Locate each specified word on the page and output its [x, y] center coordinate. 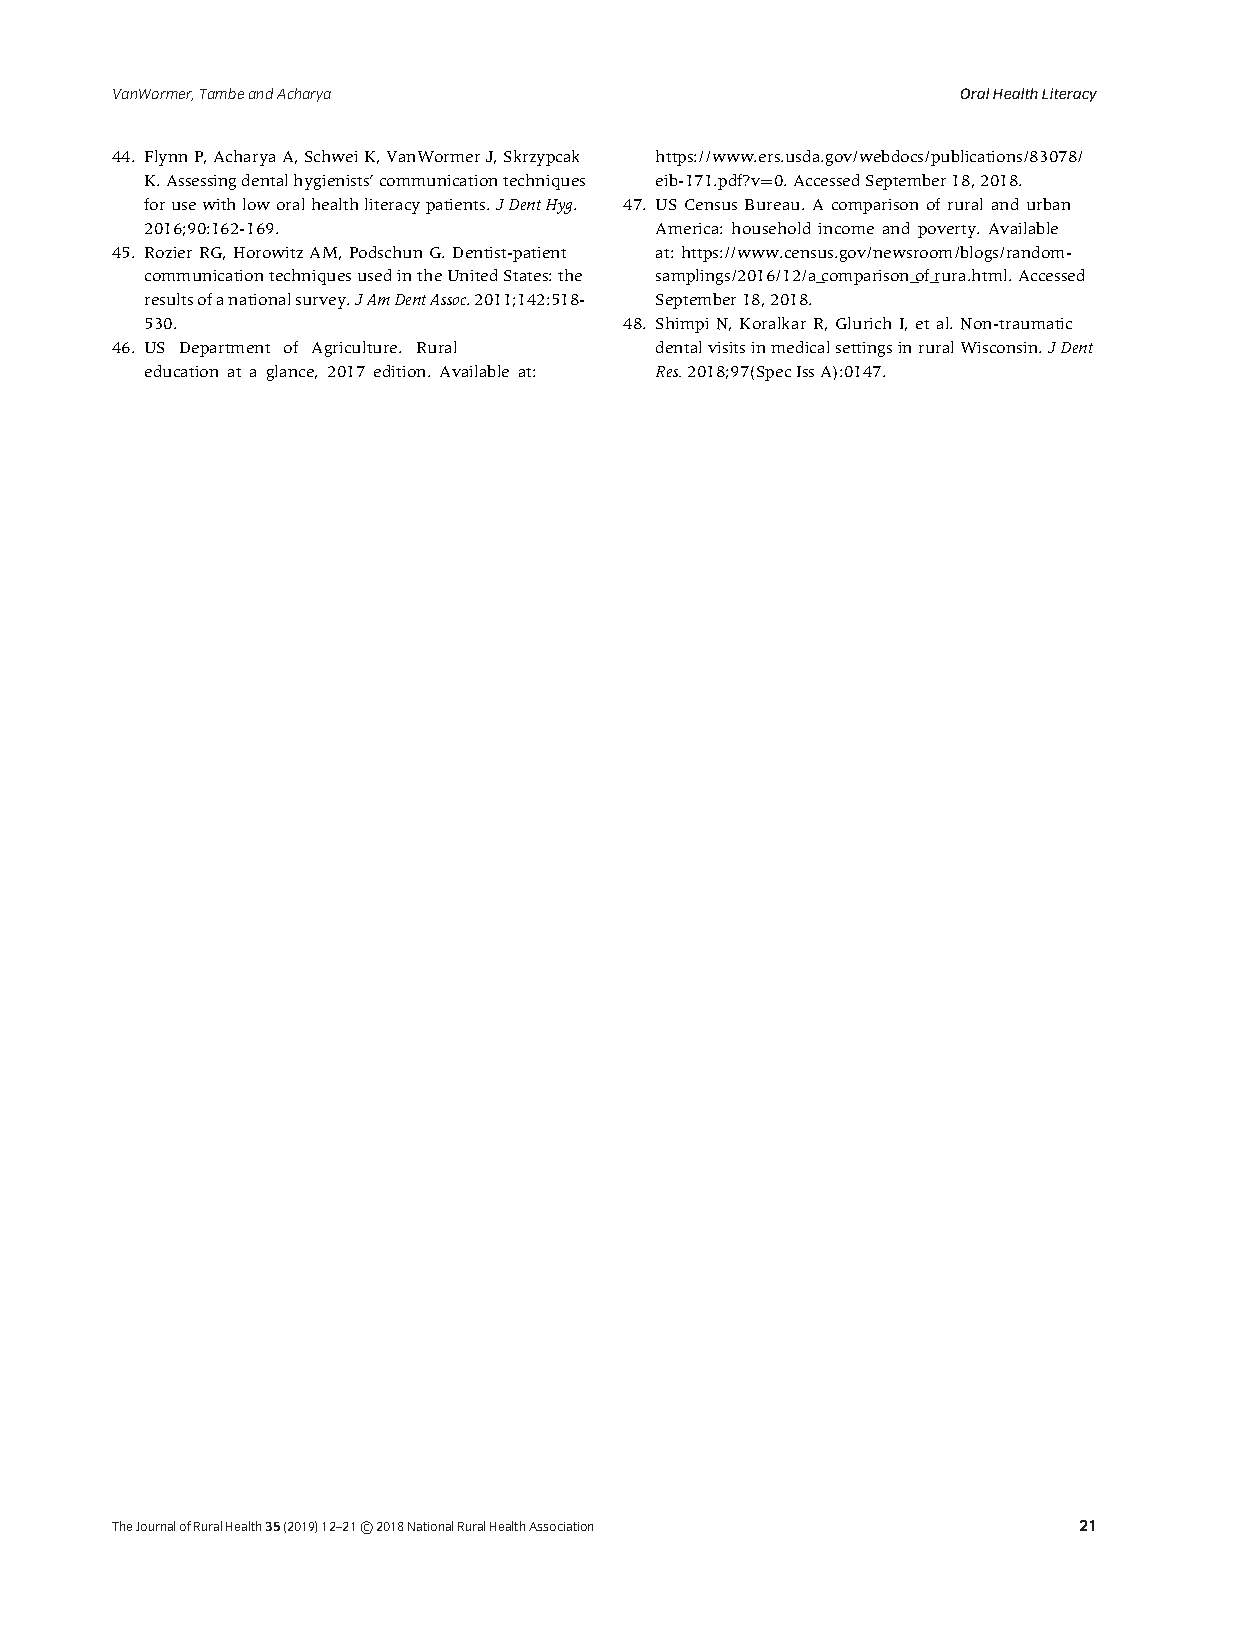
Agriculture [356, 349]
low [256, 204]
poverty [948, 231]
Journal [155, 1526]
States [527, 275]
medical [800, 347]
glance [292, 373]
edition [401, 371]
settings [864, 349]
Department [225, 349]
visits [726, 347]
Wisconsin [1001, 347]
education [181, 371]
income [846, 228]
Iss [805, 371]
